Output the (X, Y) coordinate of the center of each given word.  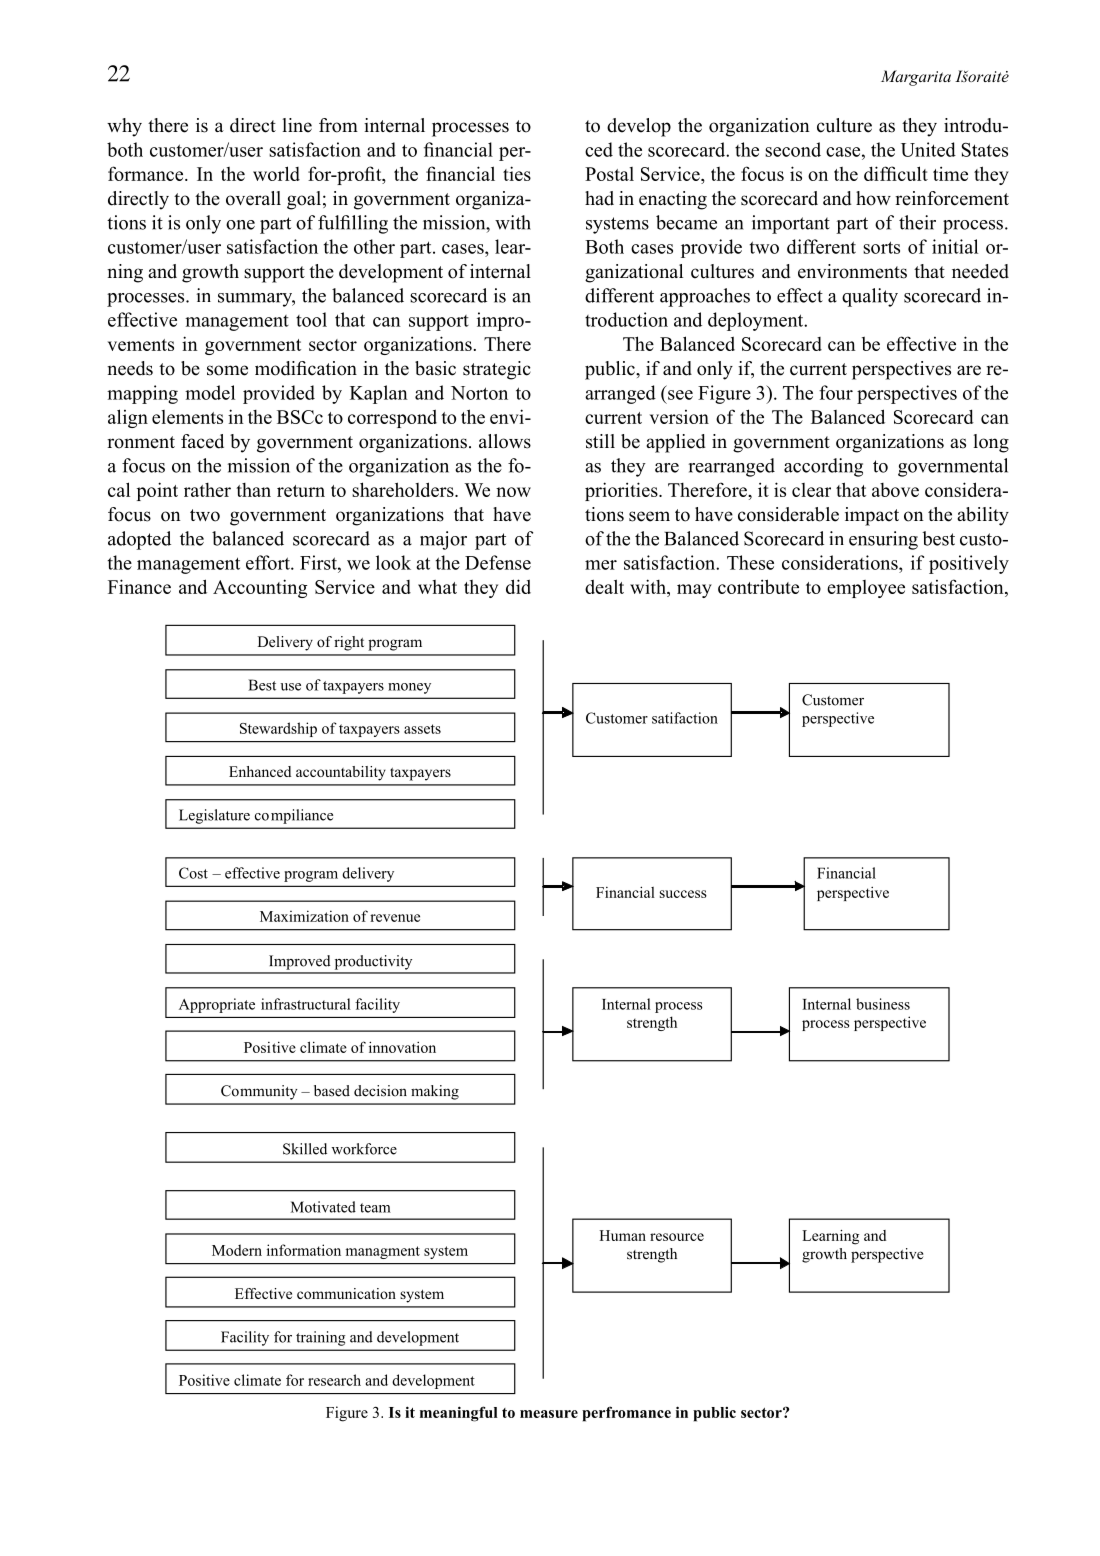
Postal (609, 174)
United (928, 149)
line (297, 125)
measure (549, 1414)
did (518, 586)
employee (866, 589)
